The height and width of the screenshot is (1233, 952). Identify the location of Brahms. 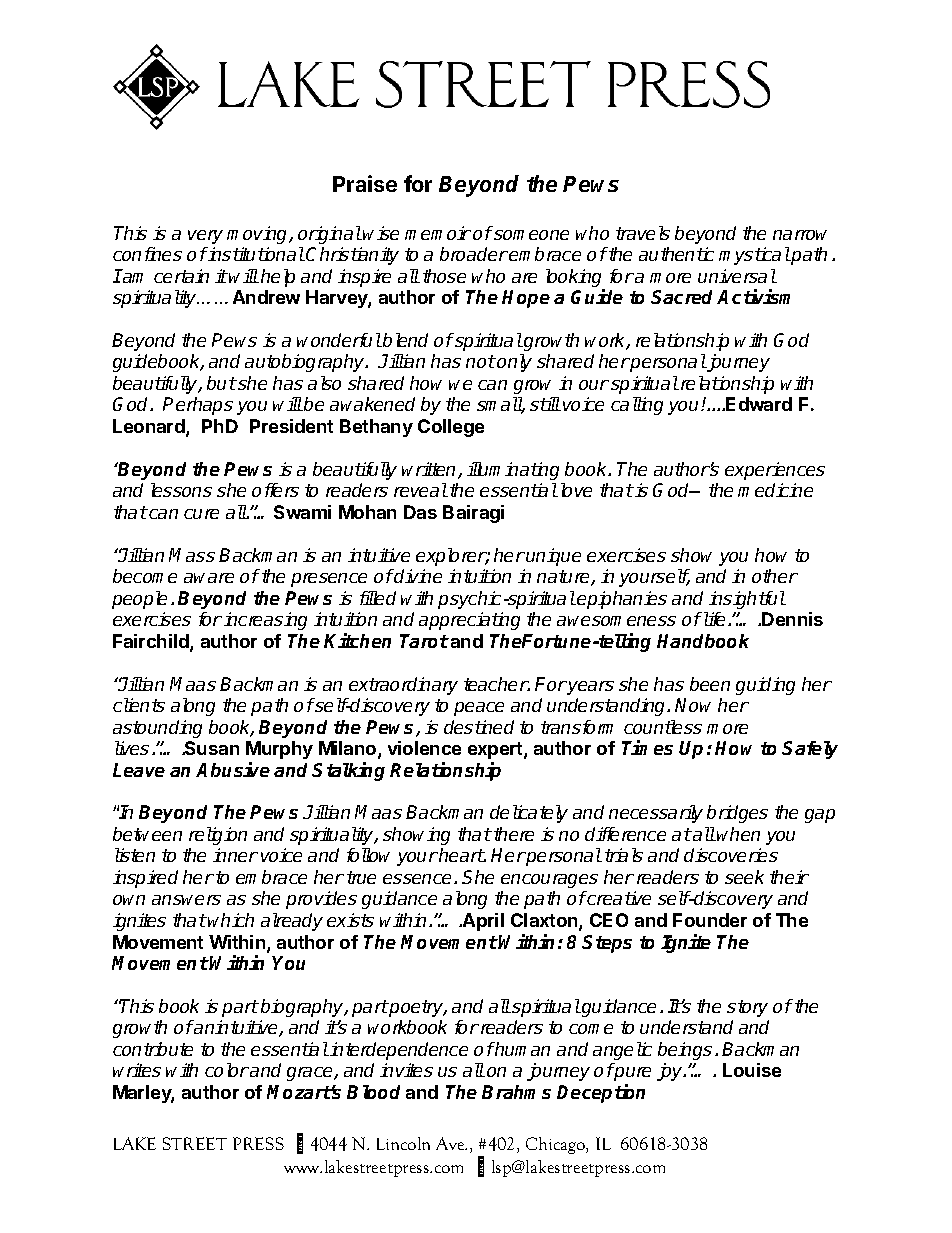
(516, 1092).
